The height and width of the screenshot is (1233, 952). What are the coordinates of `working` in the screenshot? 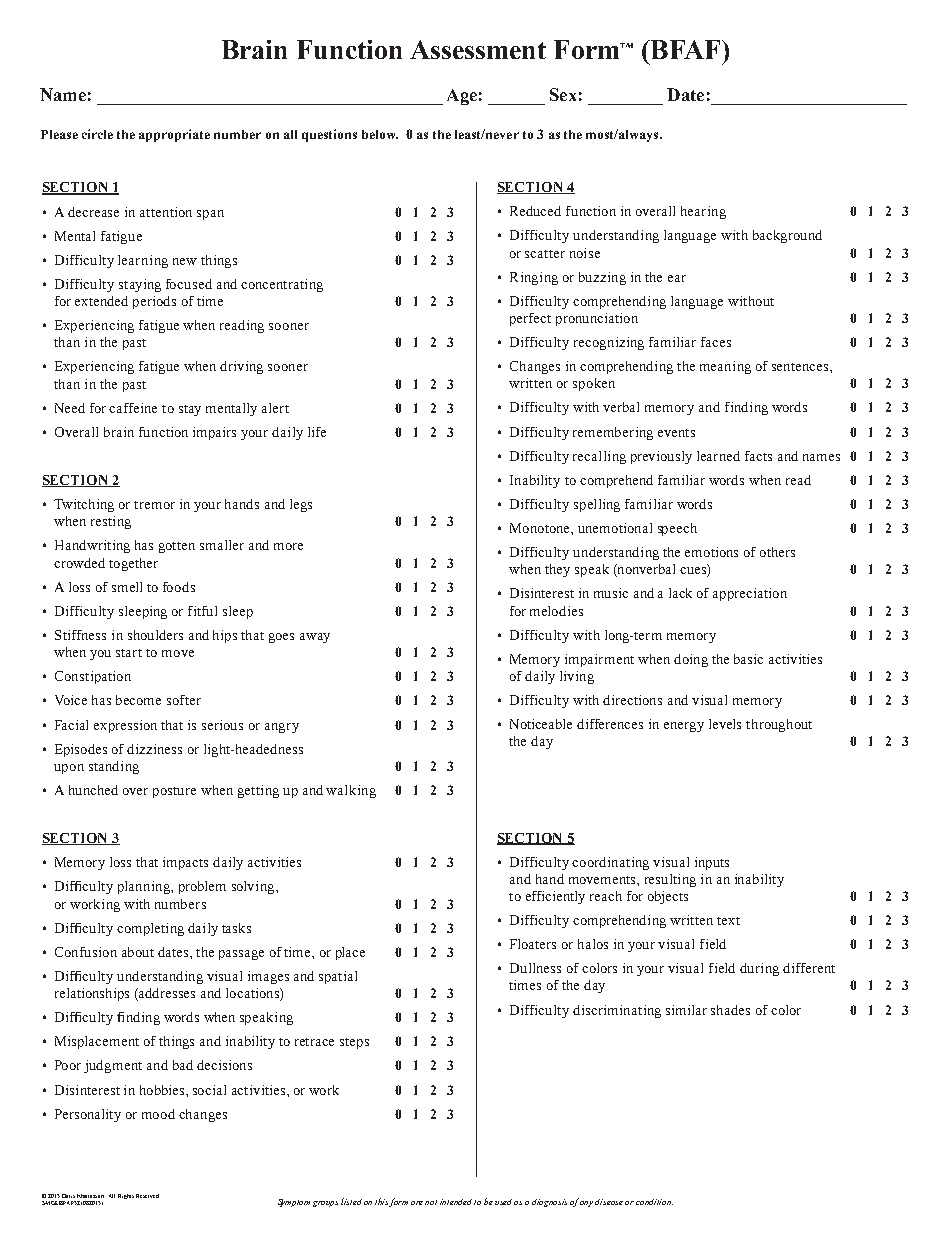 It's located at (95, 905).
